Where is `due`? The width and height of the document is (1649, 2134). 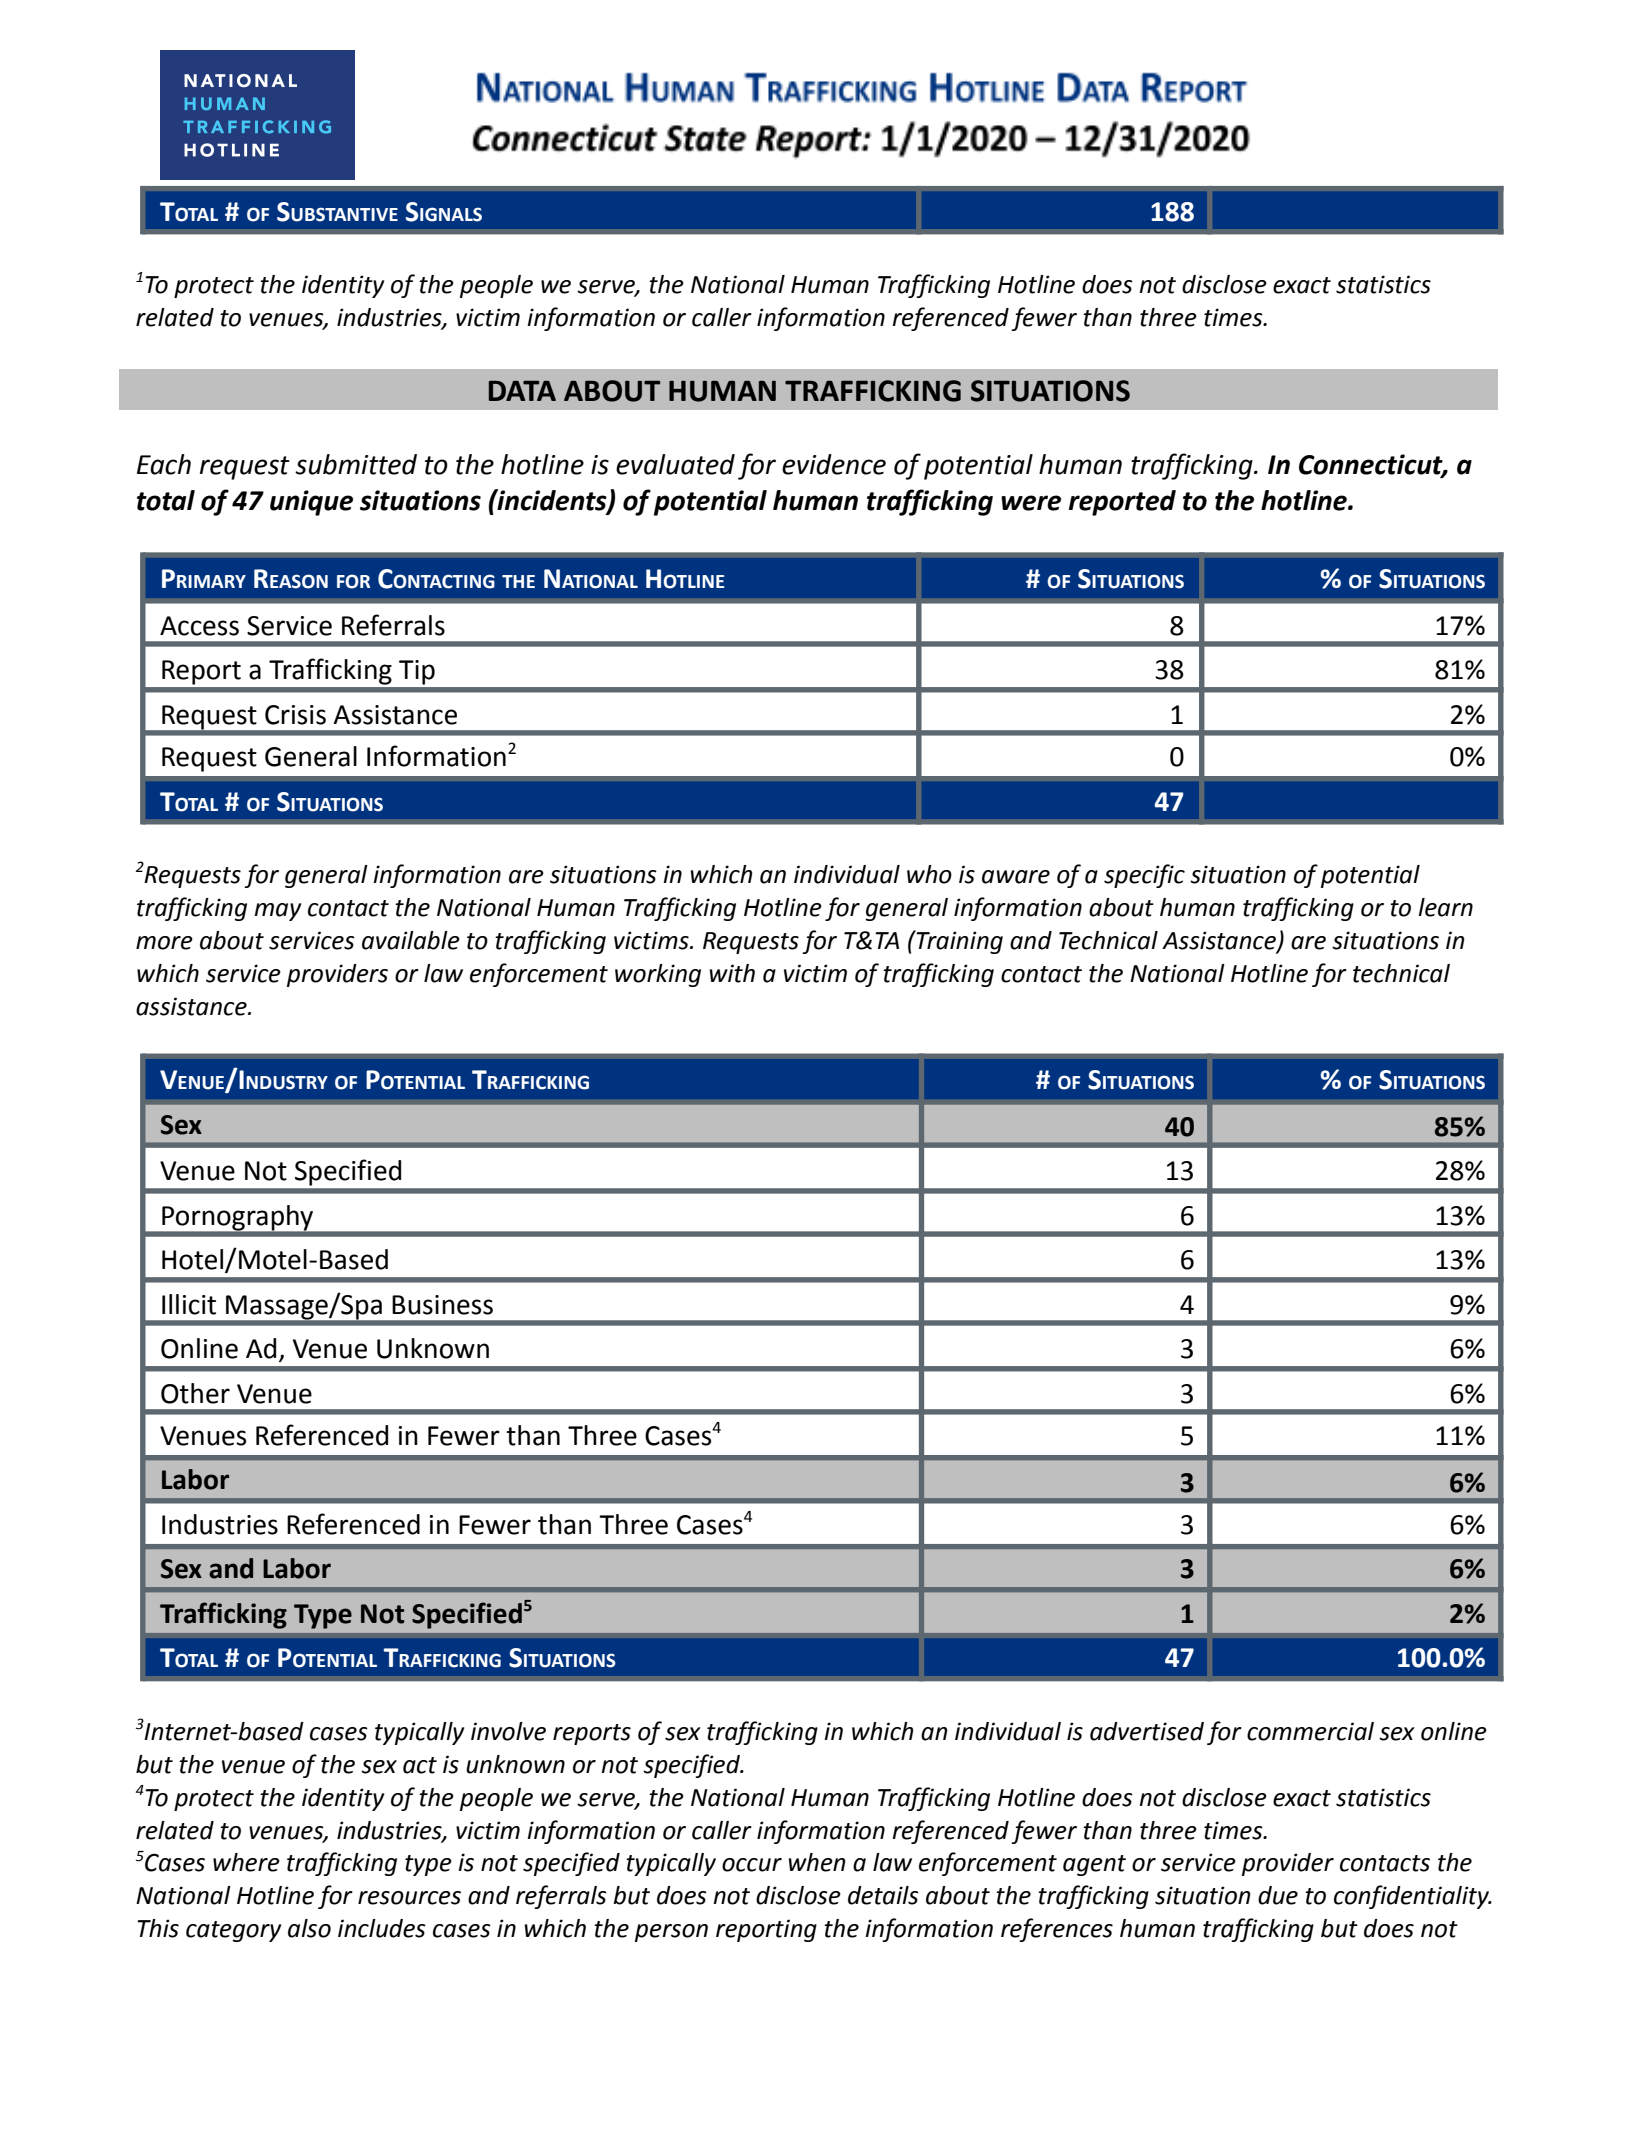 due is located at coordinates (1278, 1895).
